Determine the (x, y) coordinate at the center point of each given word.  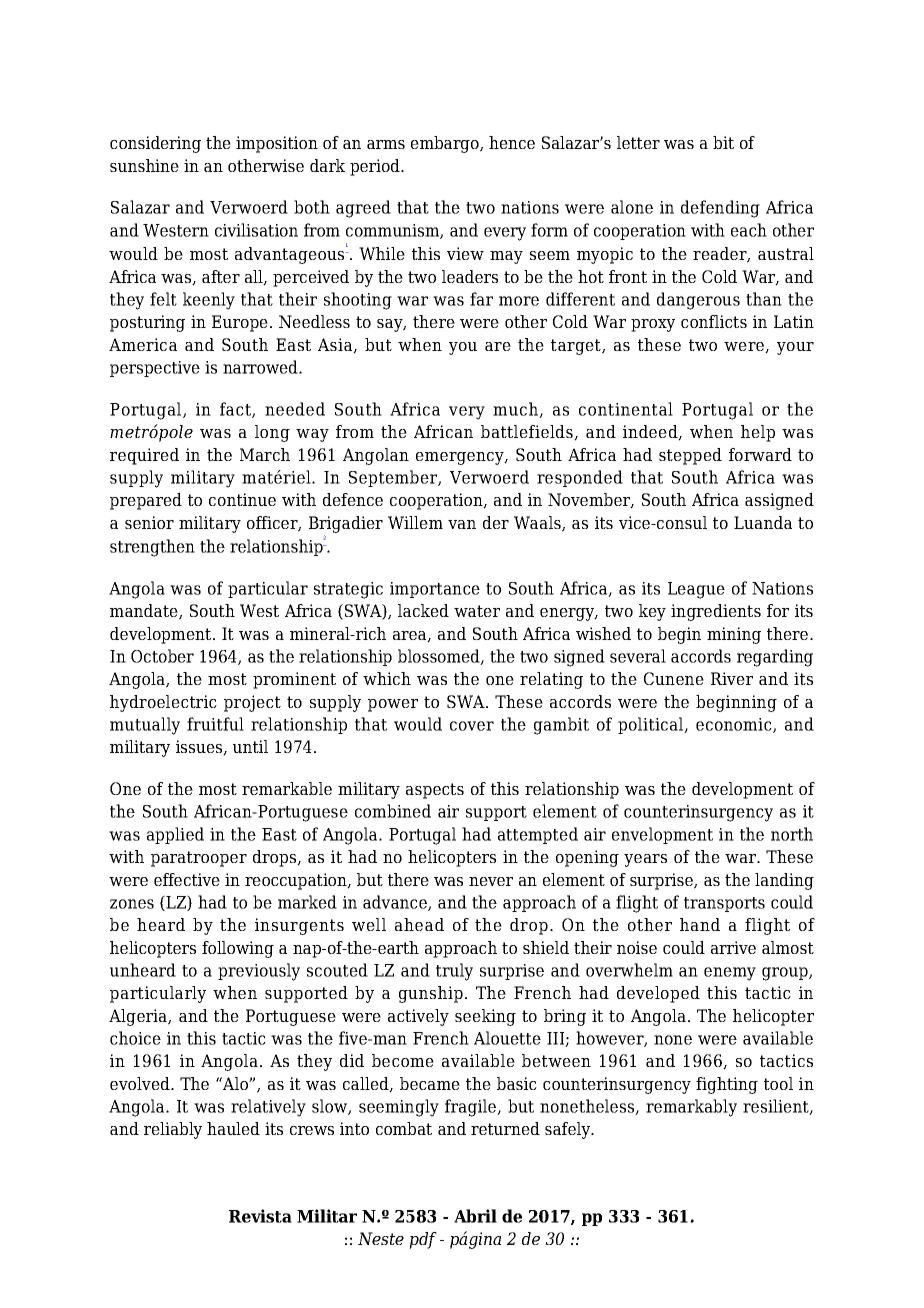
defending (720, 209)
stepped (690, 456)
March (265, 454)
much (516, 410)
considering (155, 144)
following (238, 949)
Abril (475, 1216)
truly (454, 972)
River (732, 678)
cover (472, 726)
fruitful (215, 724)
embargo (446, 144)
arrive (733, 947)
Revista (260, 1216)
